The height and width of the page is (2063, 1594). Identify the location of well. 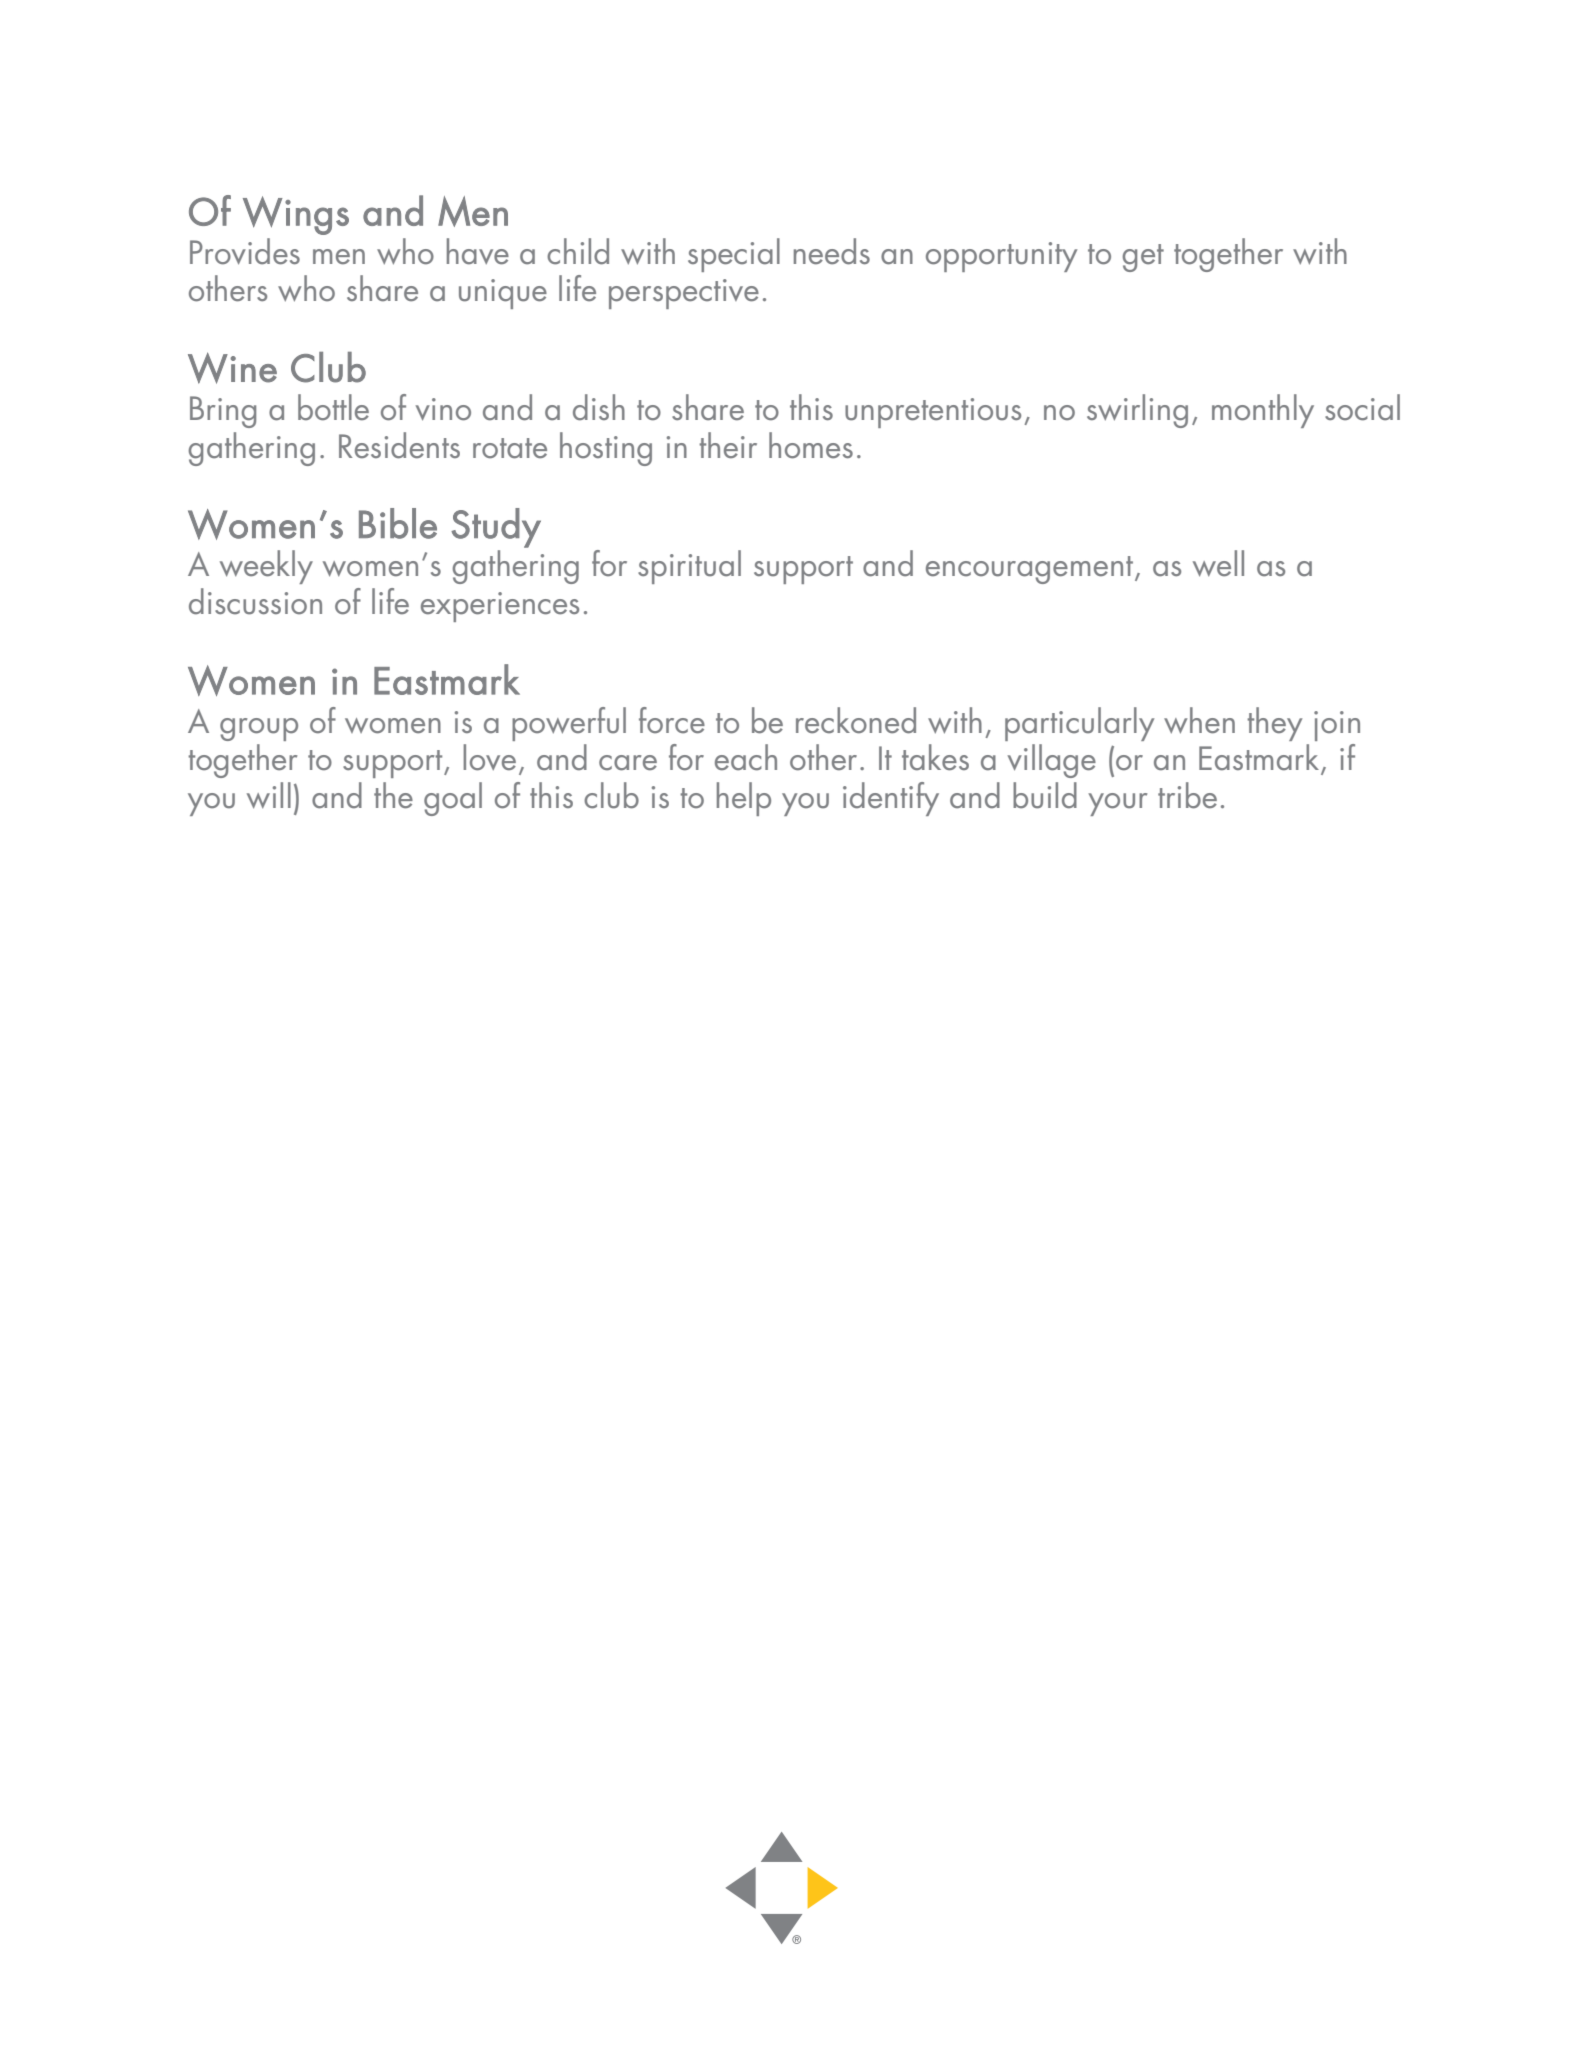
(1218, 563).
